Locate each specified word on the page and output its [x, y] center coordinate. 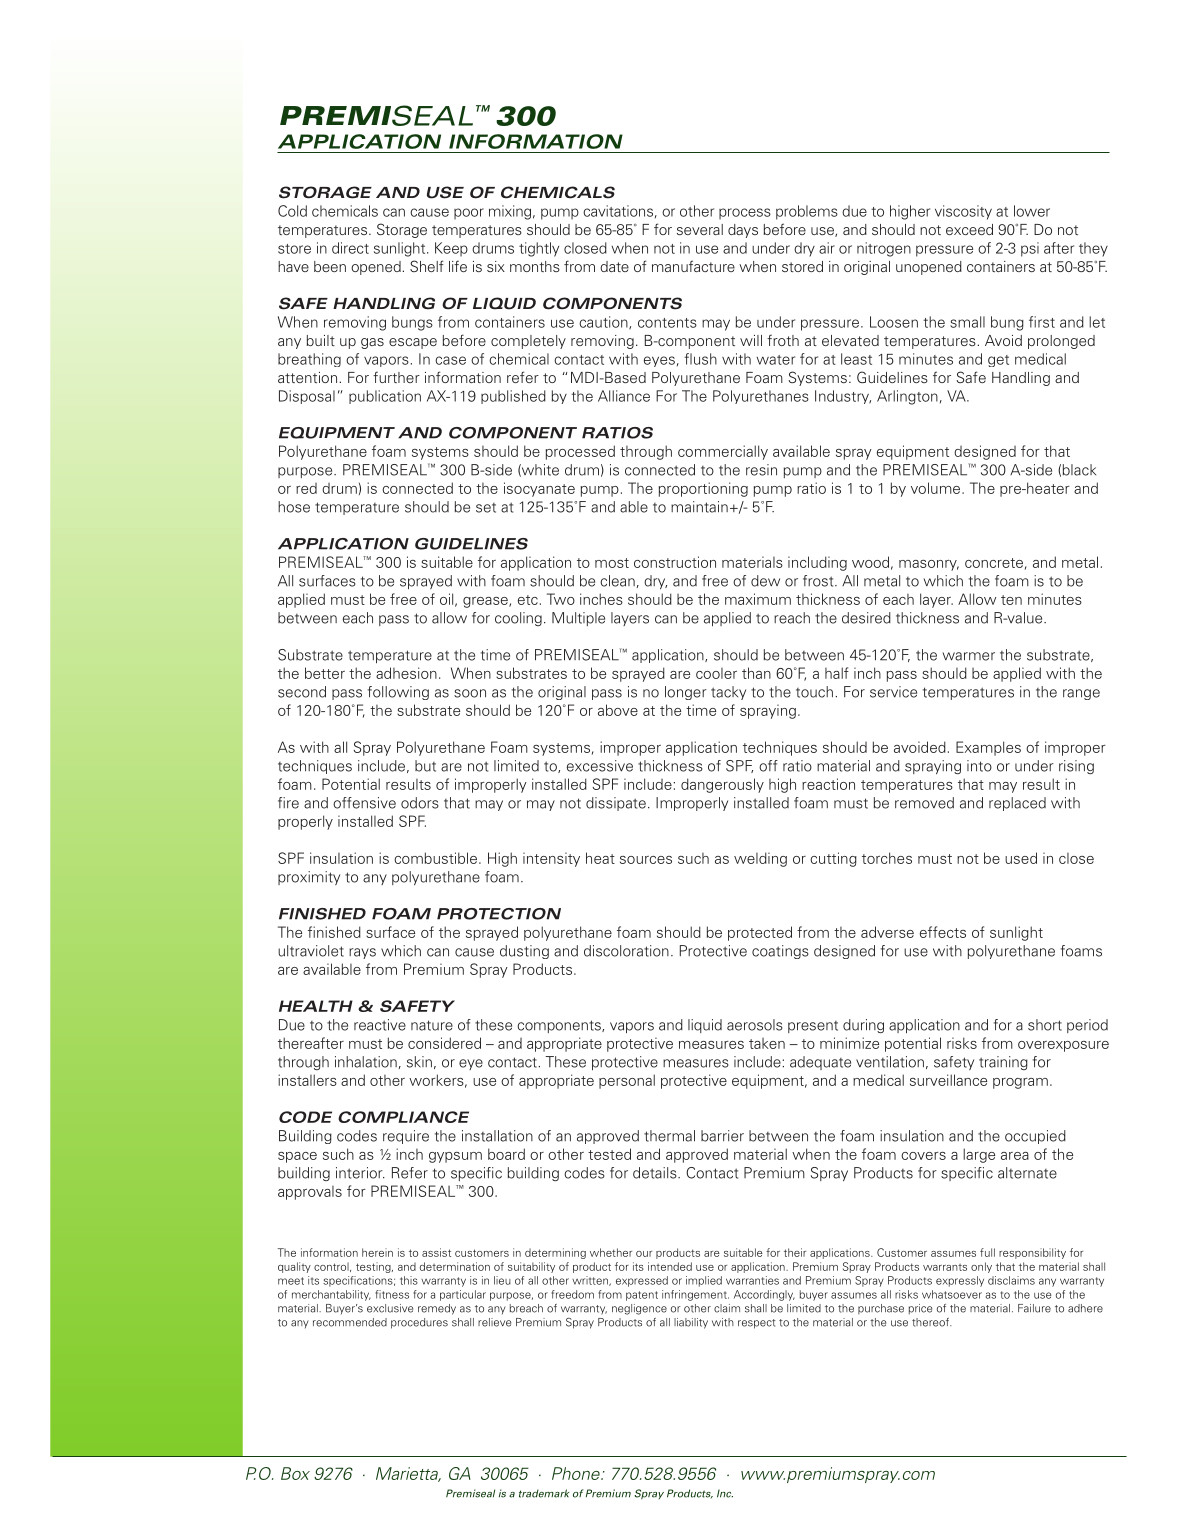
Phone [577, 1473]
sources [646, 860]
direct [350, 248]
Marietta [408, 1474]
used [1021, 858]
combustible [435, 858]
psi [1030, 249]
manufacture [693, 266]
